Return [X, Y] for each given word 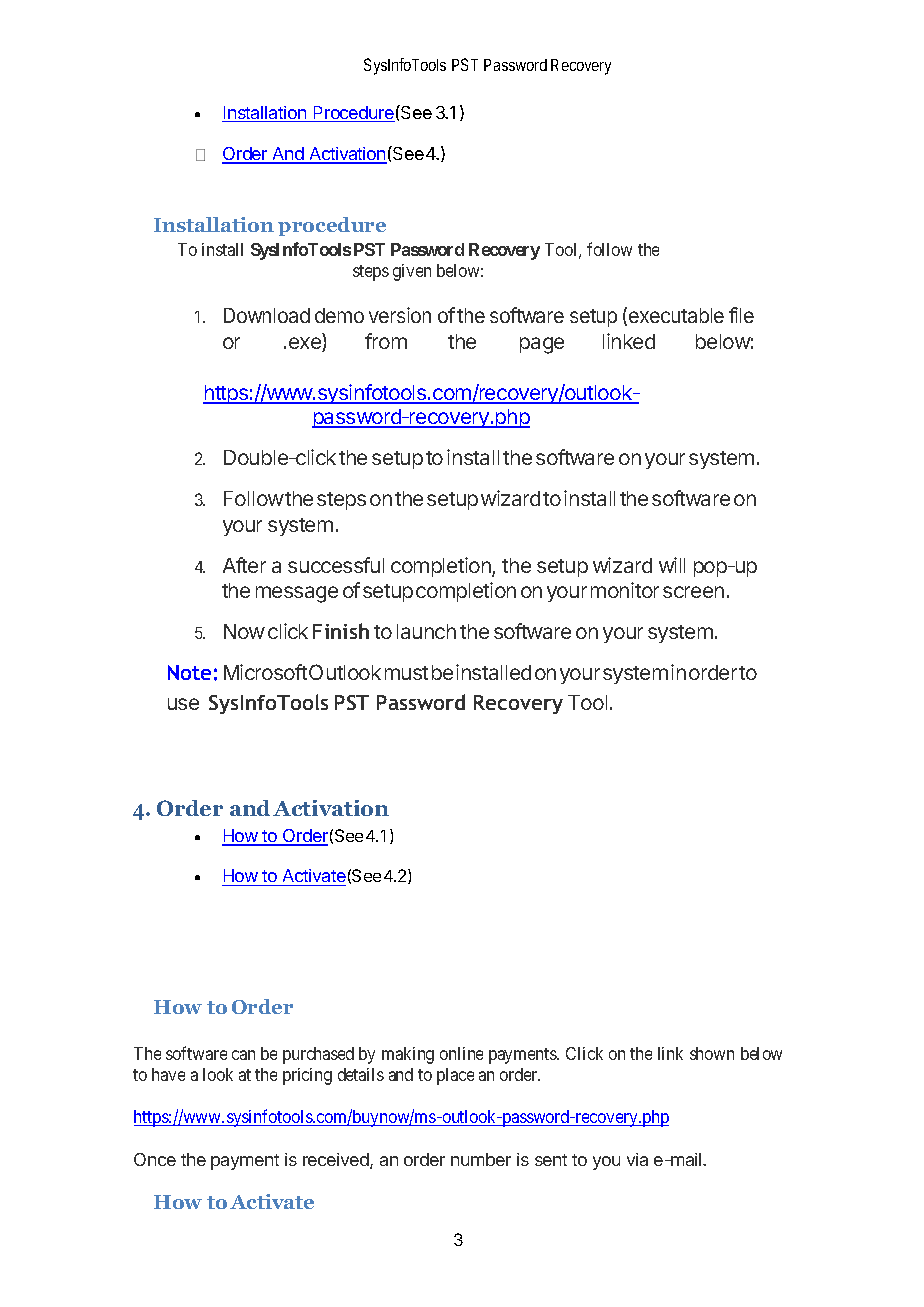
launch [426, 631]
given [412, 272]
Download [267, 315]
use [183, 704]
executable [676, 315]
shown [712, 1053]
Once [155, 1159]
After [244, 565]
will [672, 565]
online [461, 1053]
